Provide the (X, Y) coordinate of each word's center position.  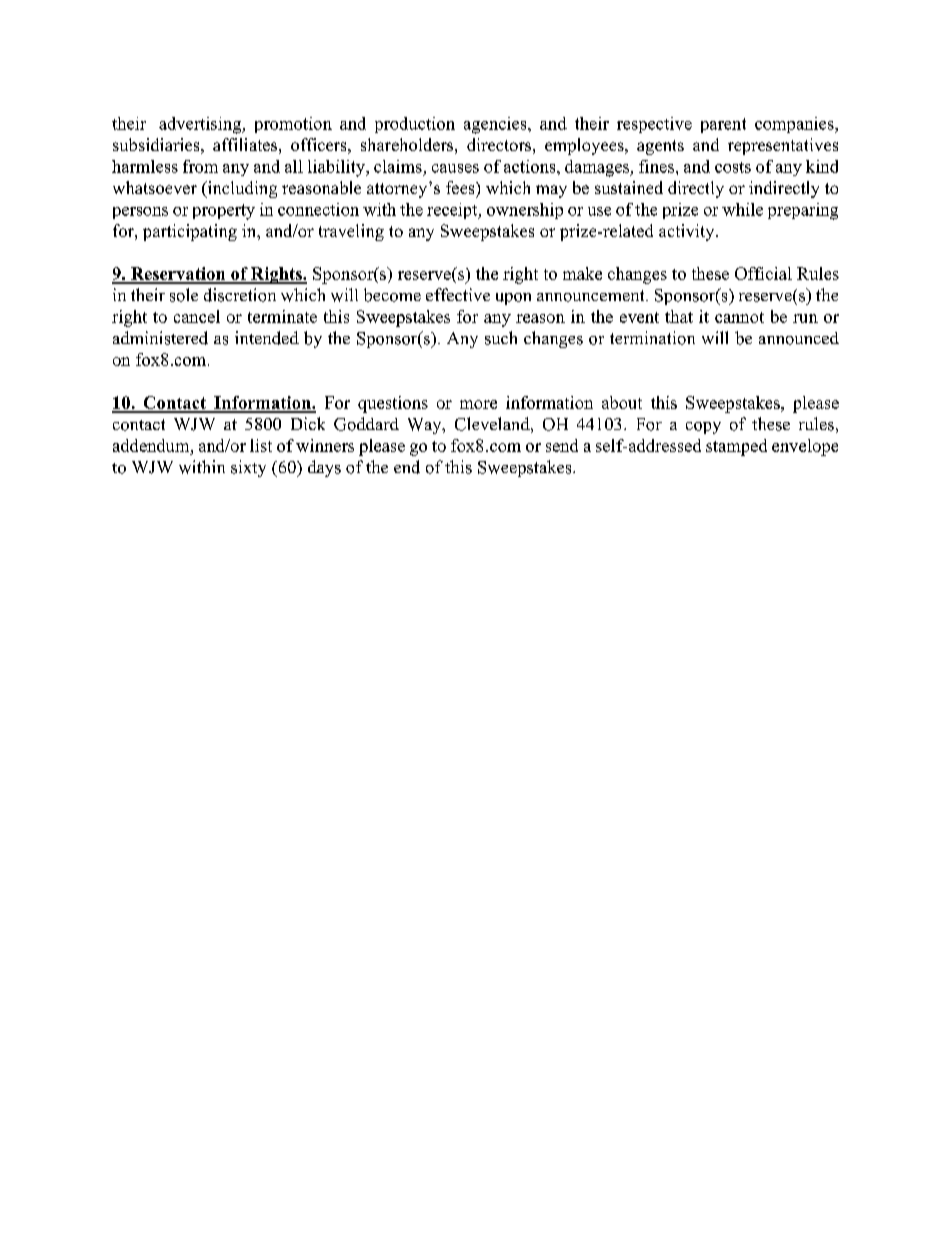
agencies (496, 125)
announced (799, 338)
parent (723, 125)
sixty (248, 468)
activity (688, 232)
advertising (201, 125)
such (501, 338)
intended (267, 338)
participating (190, 232)
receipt (453, 211)
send (562, 445)
